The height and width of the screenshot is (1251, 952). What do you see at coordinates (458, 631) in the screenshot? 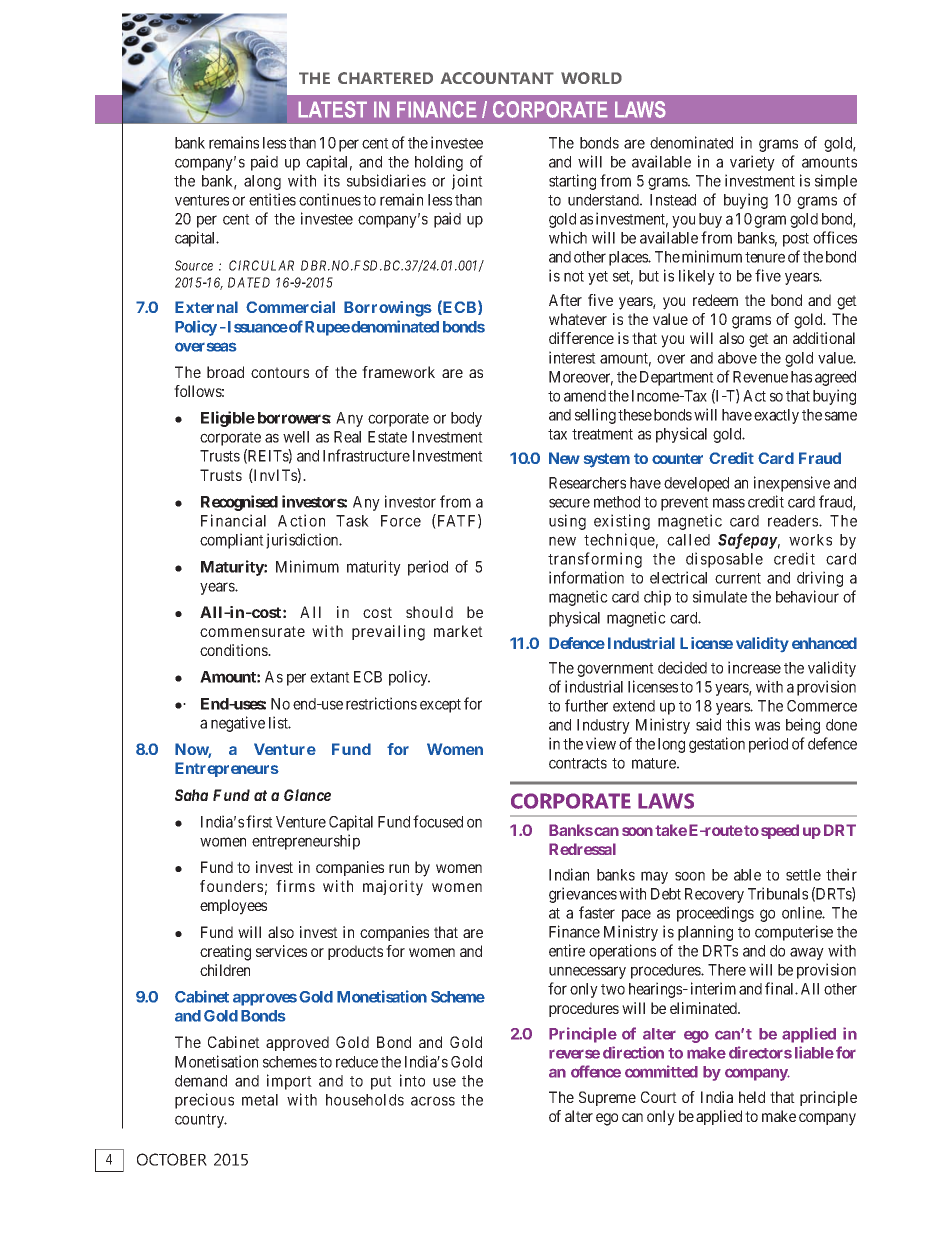
I see `market` at bounding box center [458, 631].
